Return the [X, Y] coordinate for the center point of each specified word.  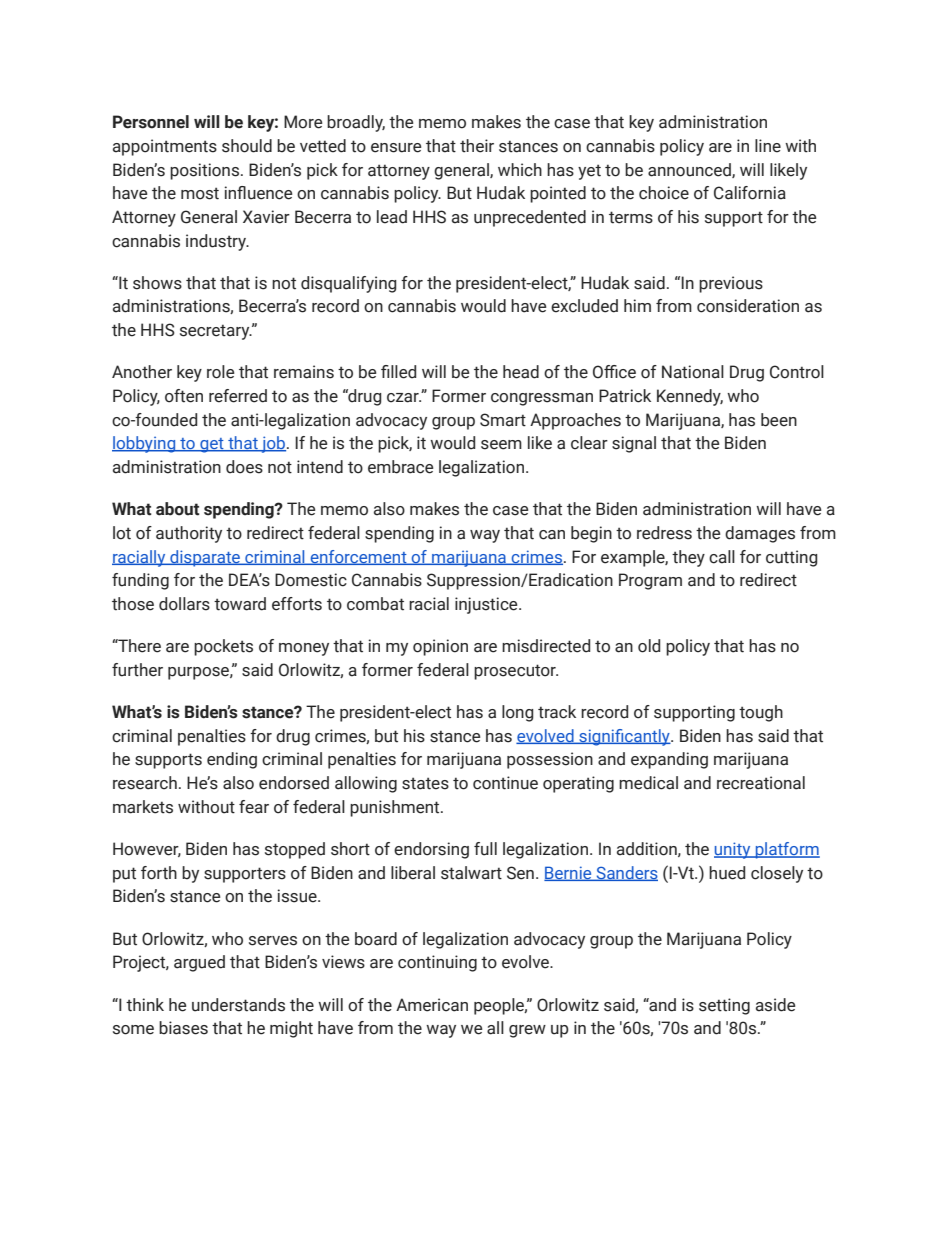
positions [204, 171]
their [477, 146]
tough [761, 713]
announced [690, 170]
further [137, 670]
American [432, 1005]
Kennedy [690, 397]
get [212, 445]
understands [238, 1005]
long [518, 713]
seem [501, 445]
